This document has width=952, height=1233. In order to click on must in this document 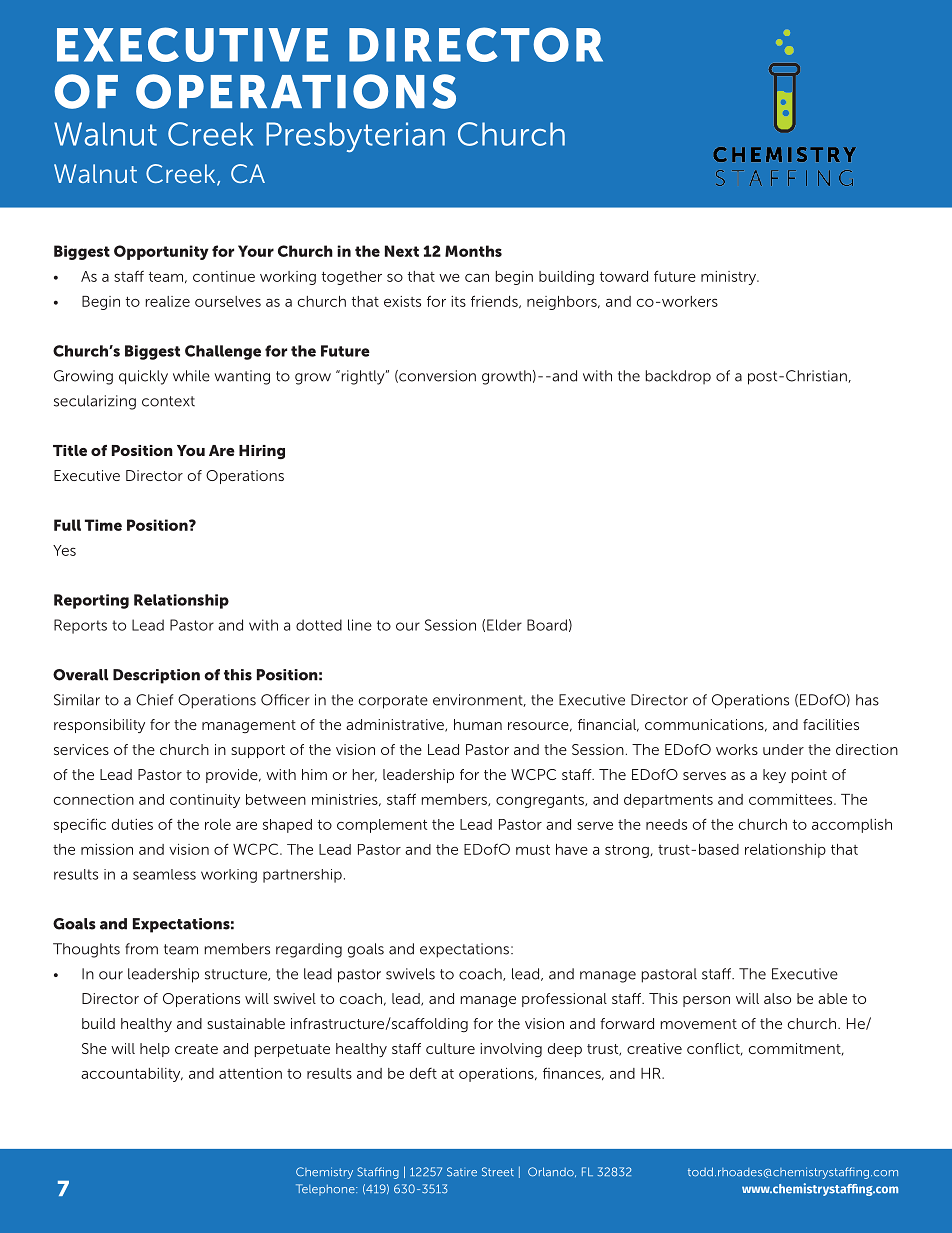, I will do `click(533, 850)`.
